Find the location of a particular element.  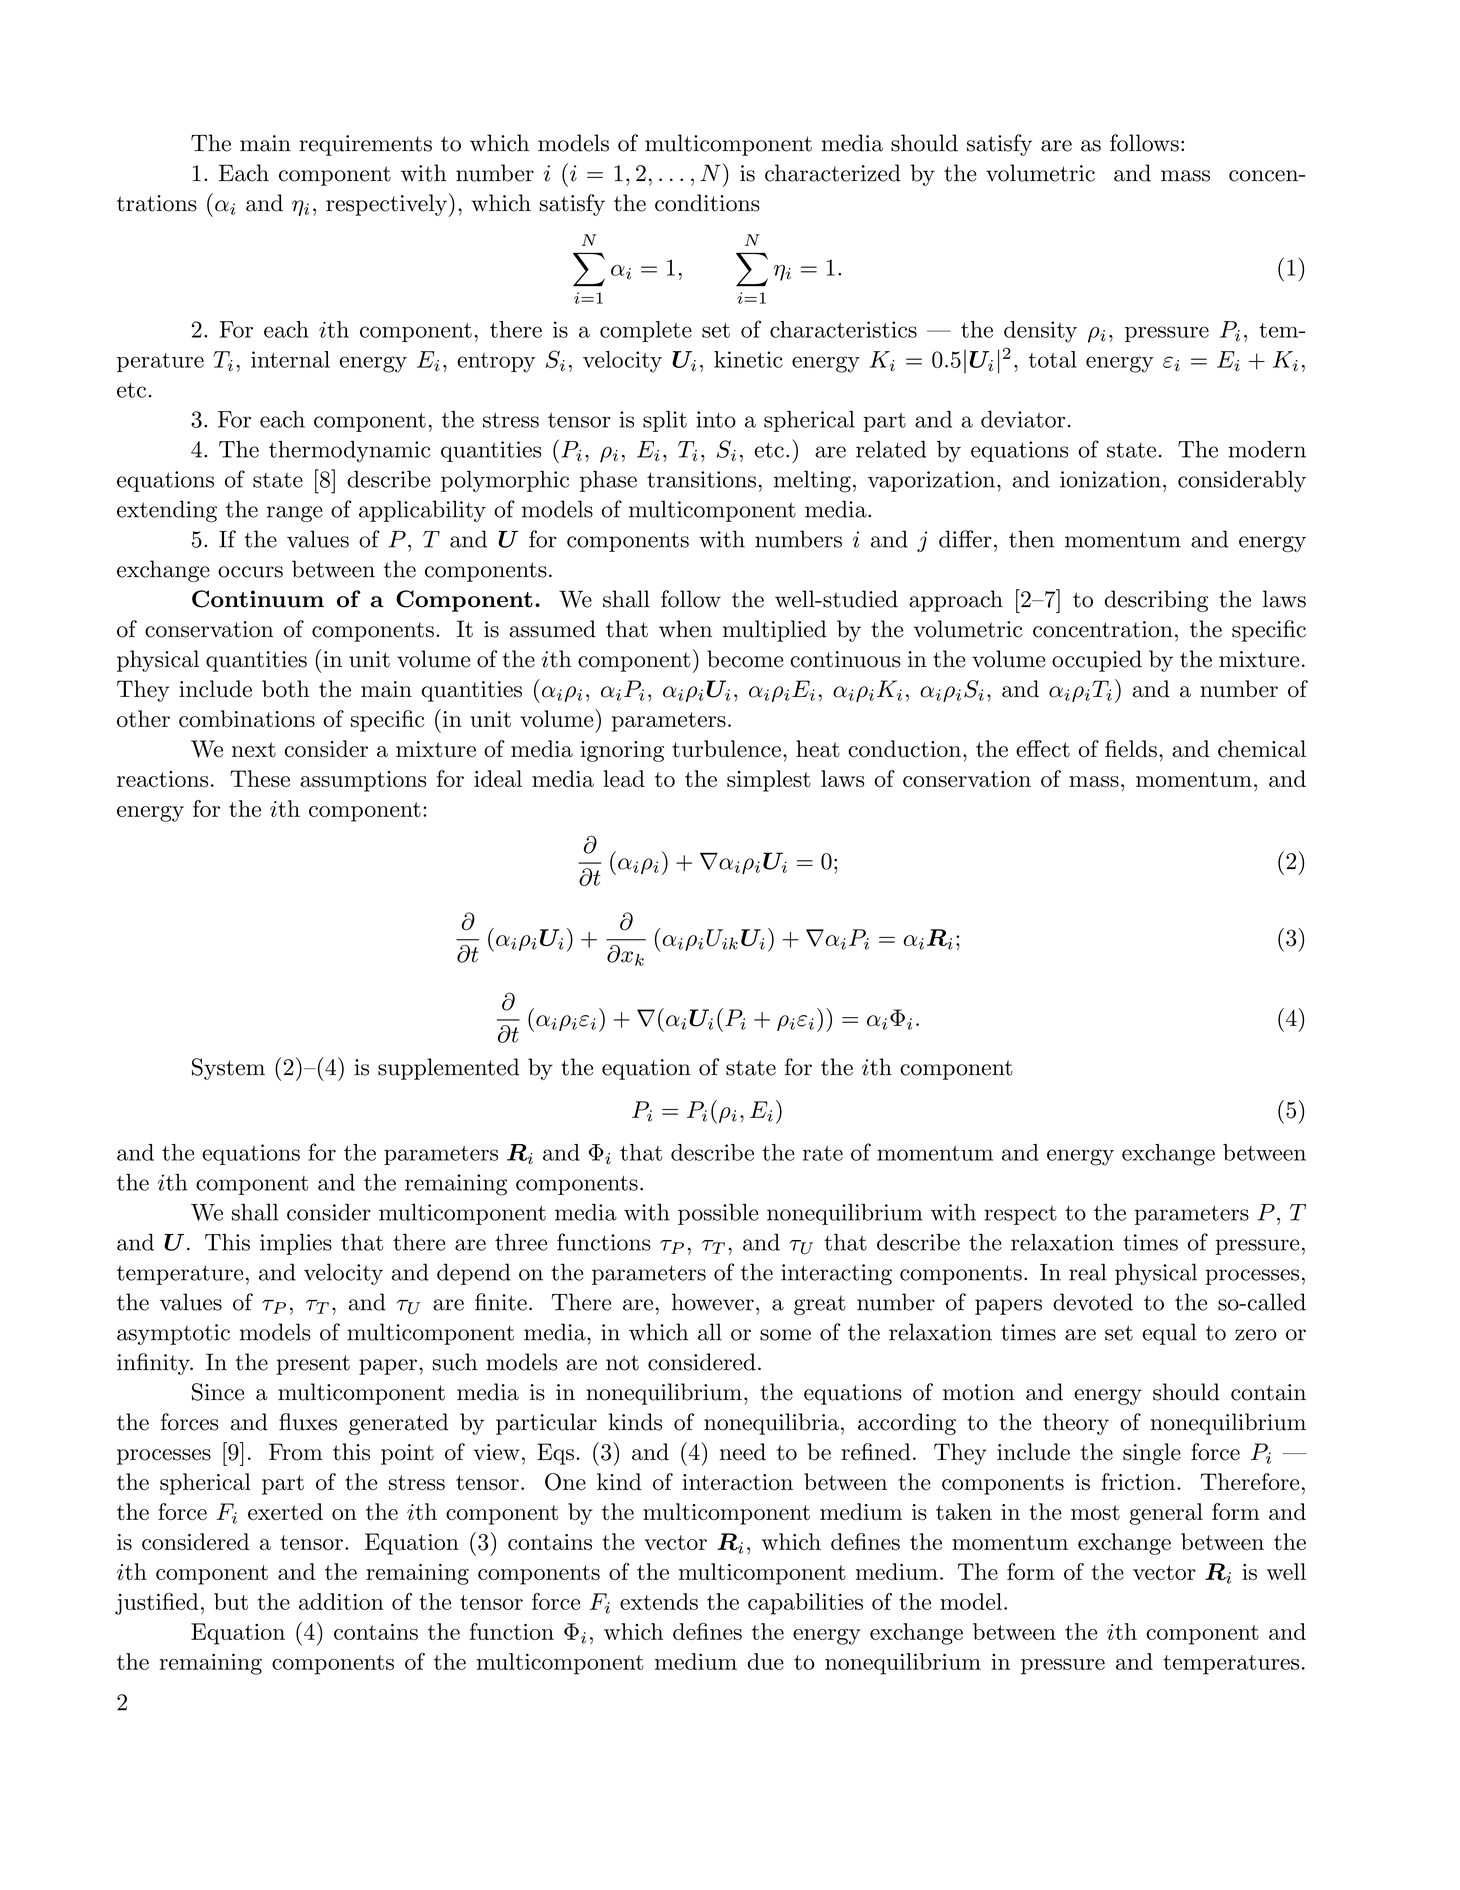

real is located at coordinates (1088, 1272).
